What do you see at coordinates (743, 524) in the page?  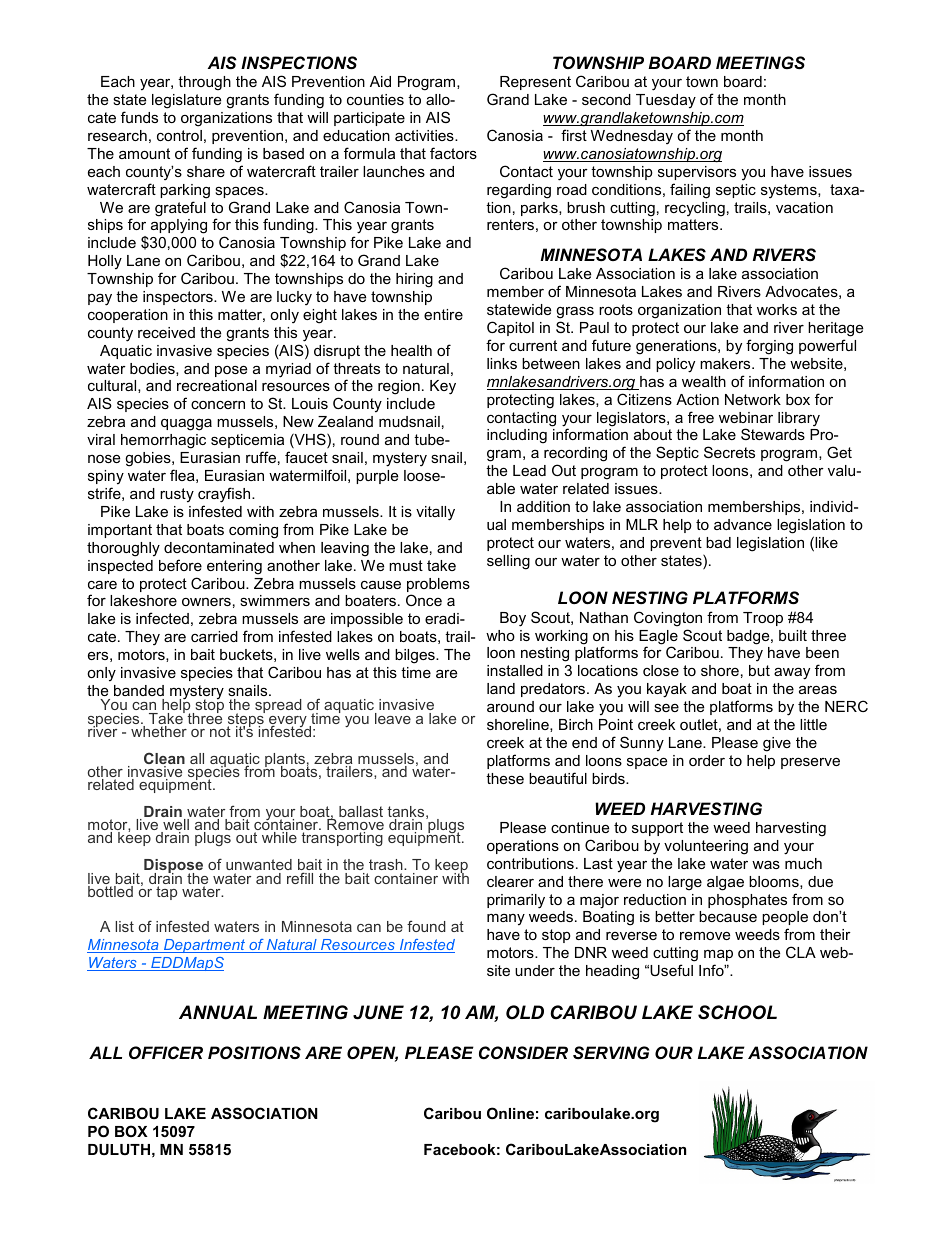 I see `advance` at bounding box center [743, 524].
